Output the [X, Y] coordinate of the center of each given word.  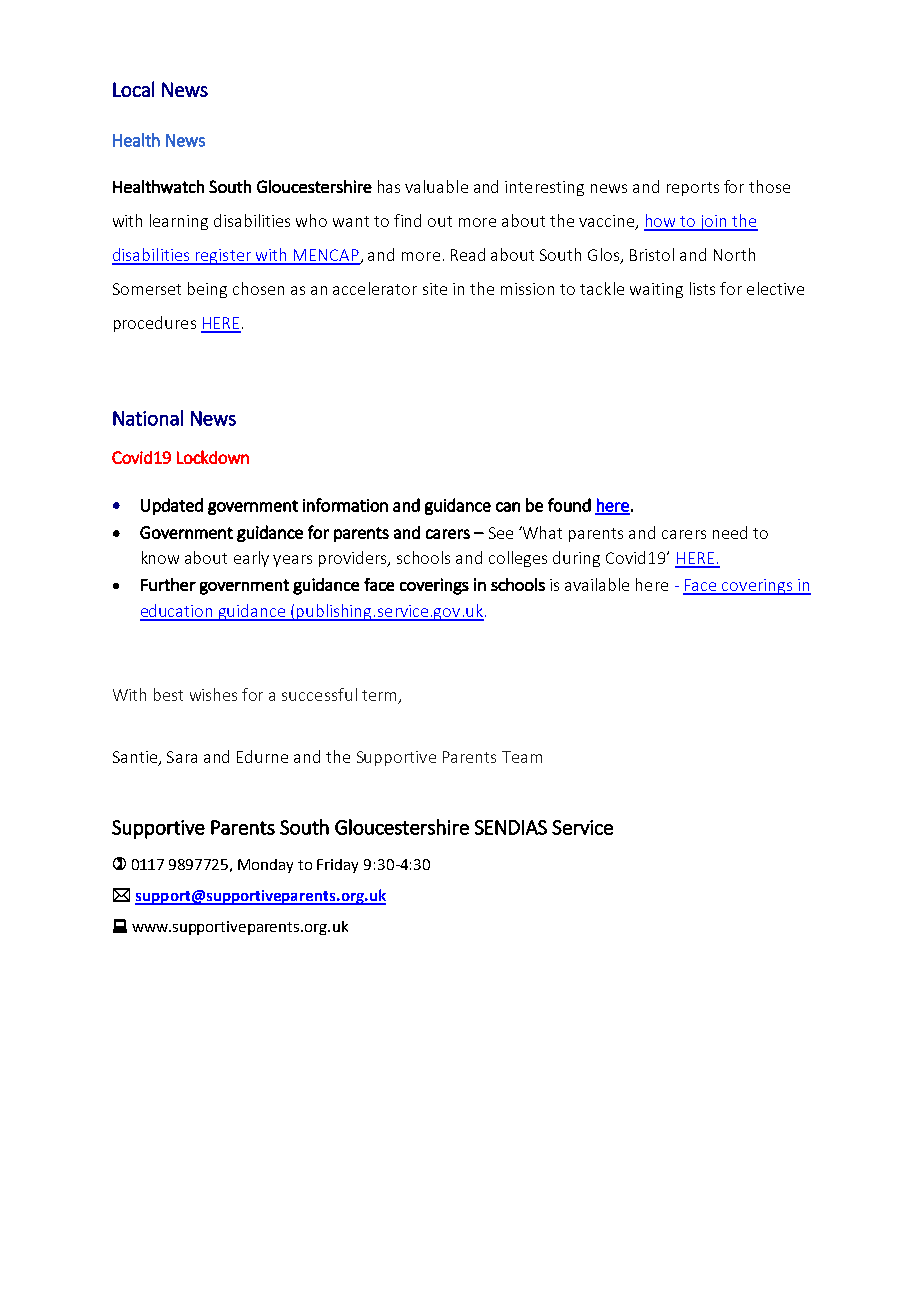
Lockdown [213, 457]
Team [522, 757]
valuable [436, 186]
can [508, 507]
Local [133, 89]
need [730, 532]
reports [693, 189]
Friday [337, 866]
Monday [265, 866]
